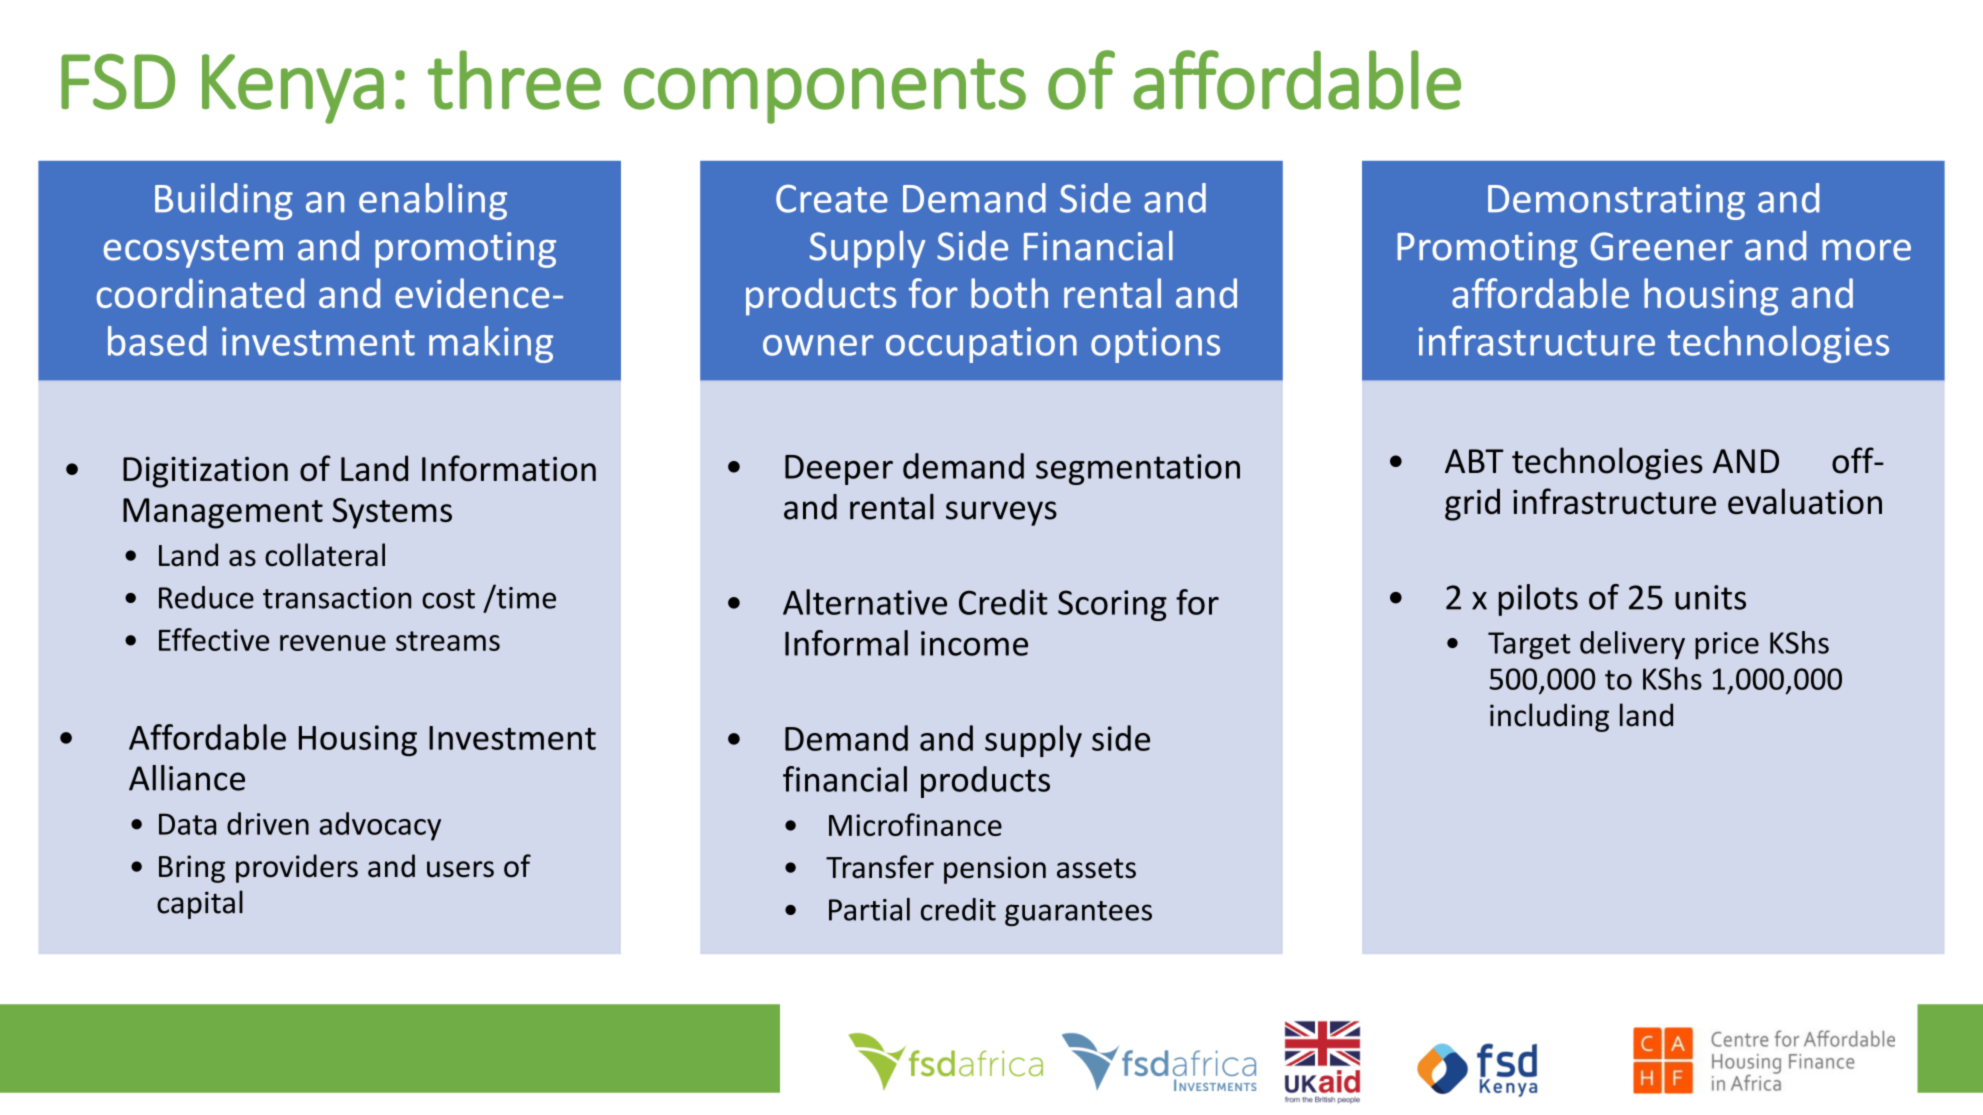  Describe the element at coordinates (1616, 202) in the screenshot. I see `Demonstrating` at that location.
